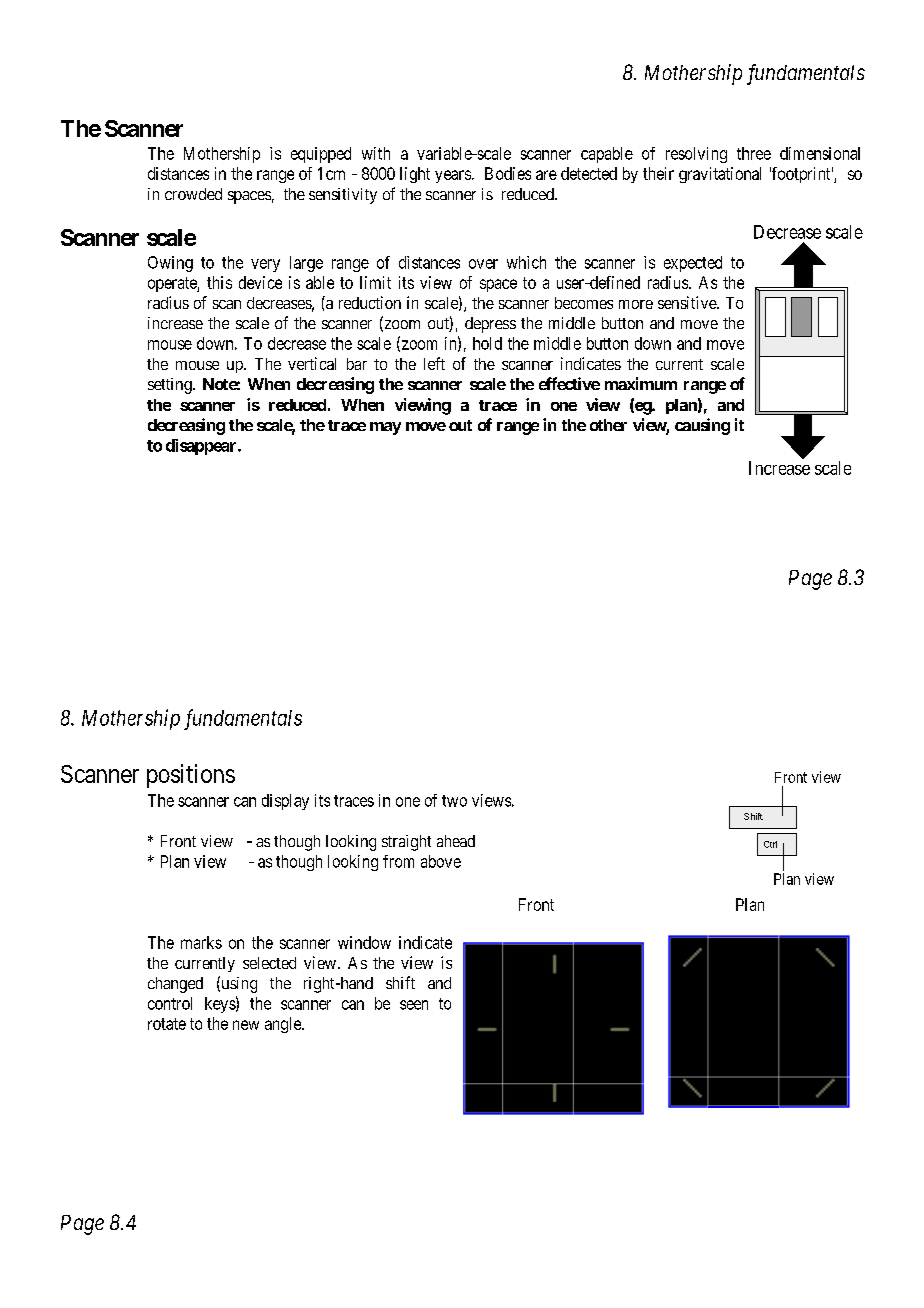 The width and height of the screenshot is (924, 1308). Describe the element at coordinates (720, 175) in the screenshot. I see `gravitational` at that location.
